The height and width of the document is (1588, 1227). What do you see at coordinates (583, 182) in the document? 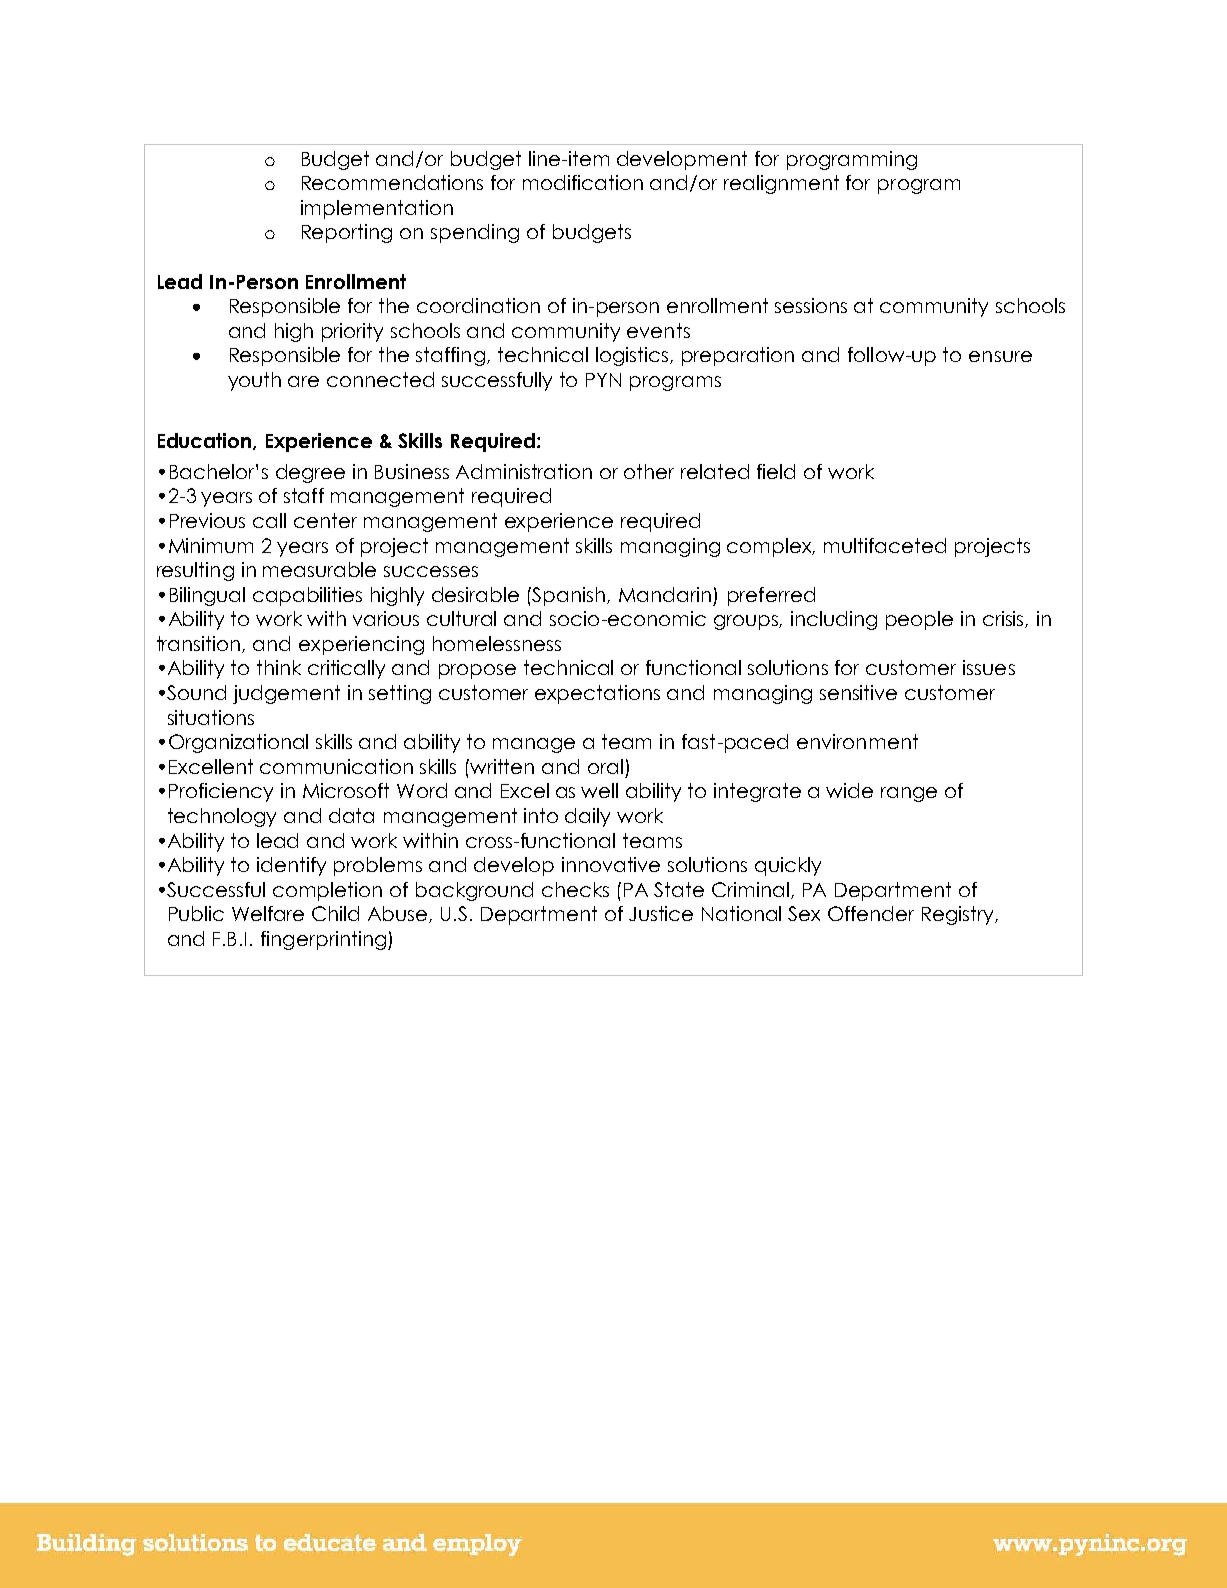
I see `modification` at bounding box center [583, 182].
